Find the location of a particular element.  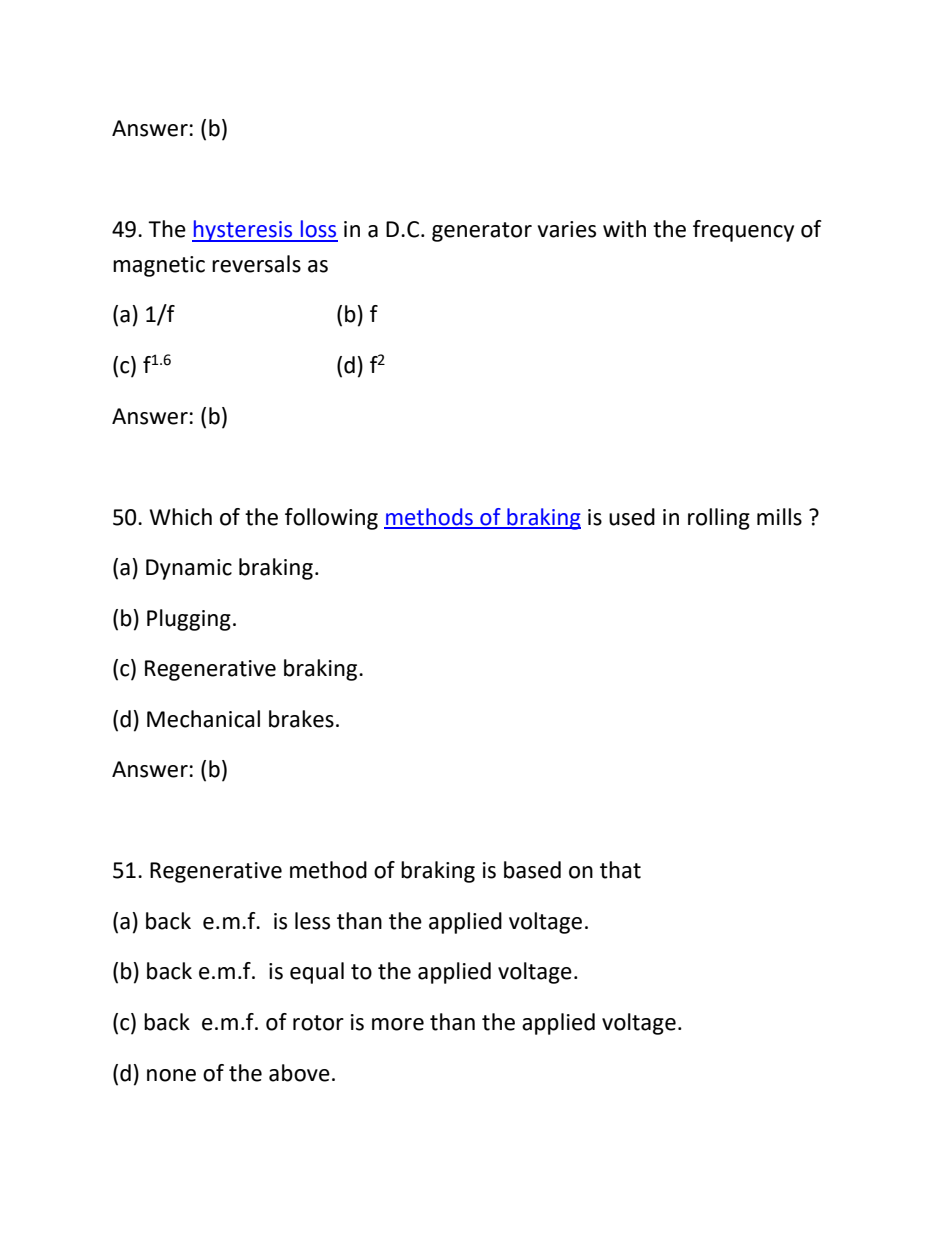

frequency is located at coordinates (743, 231).
